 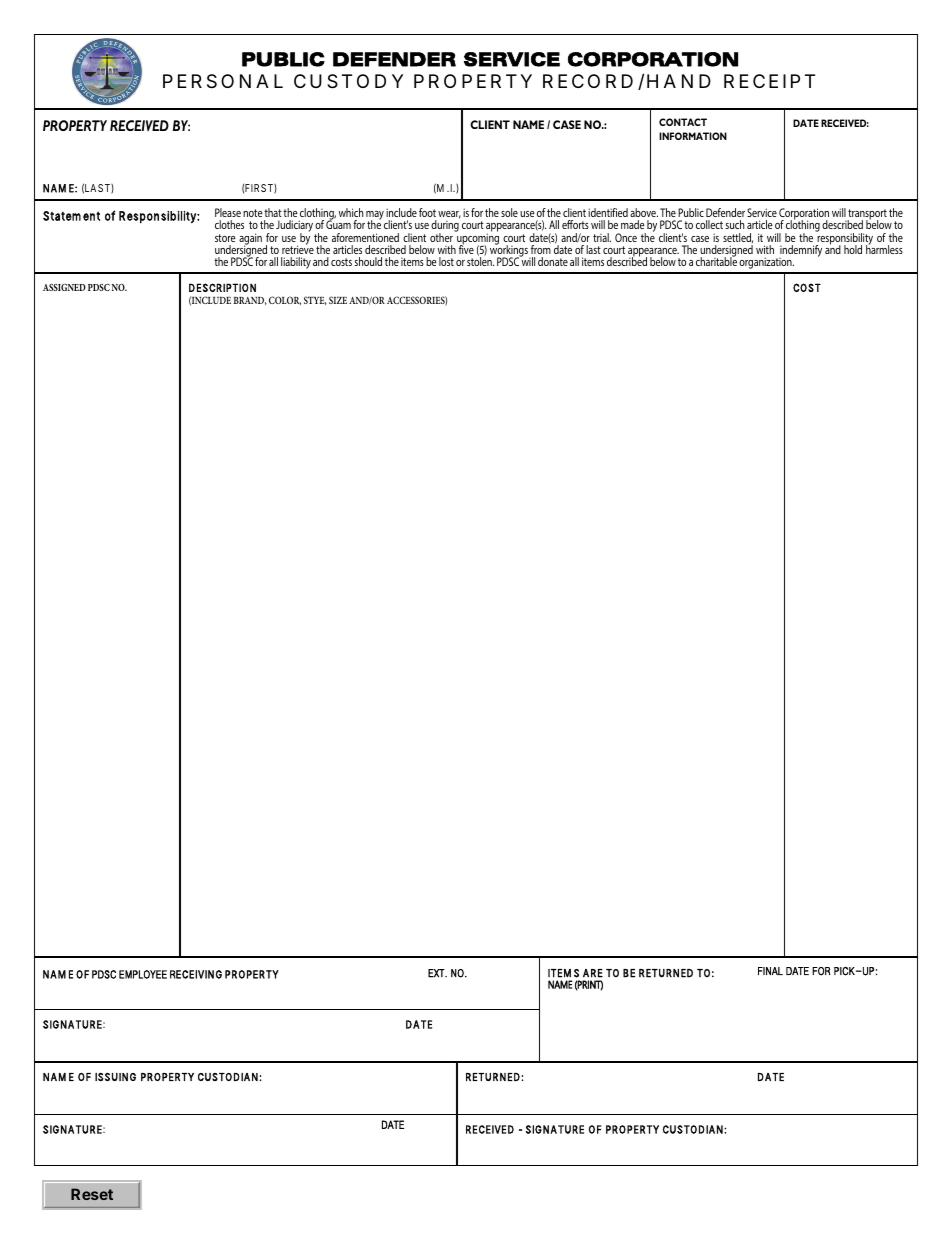 I want to click on FINAL, so click(x=770, y=971).
